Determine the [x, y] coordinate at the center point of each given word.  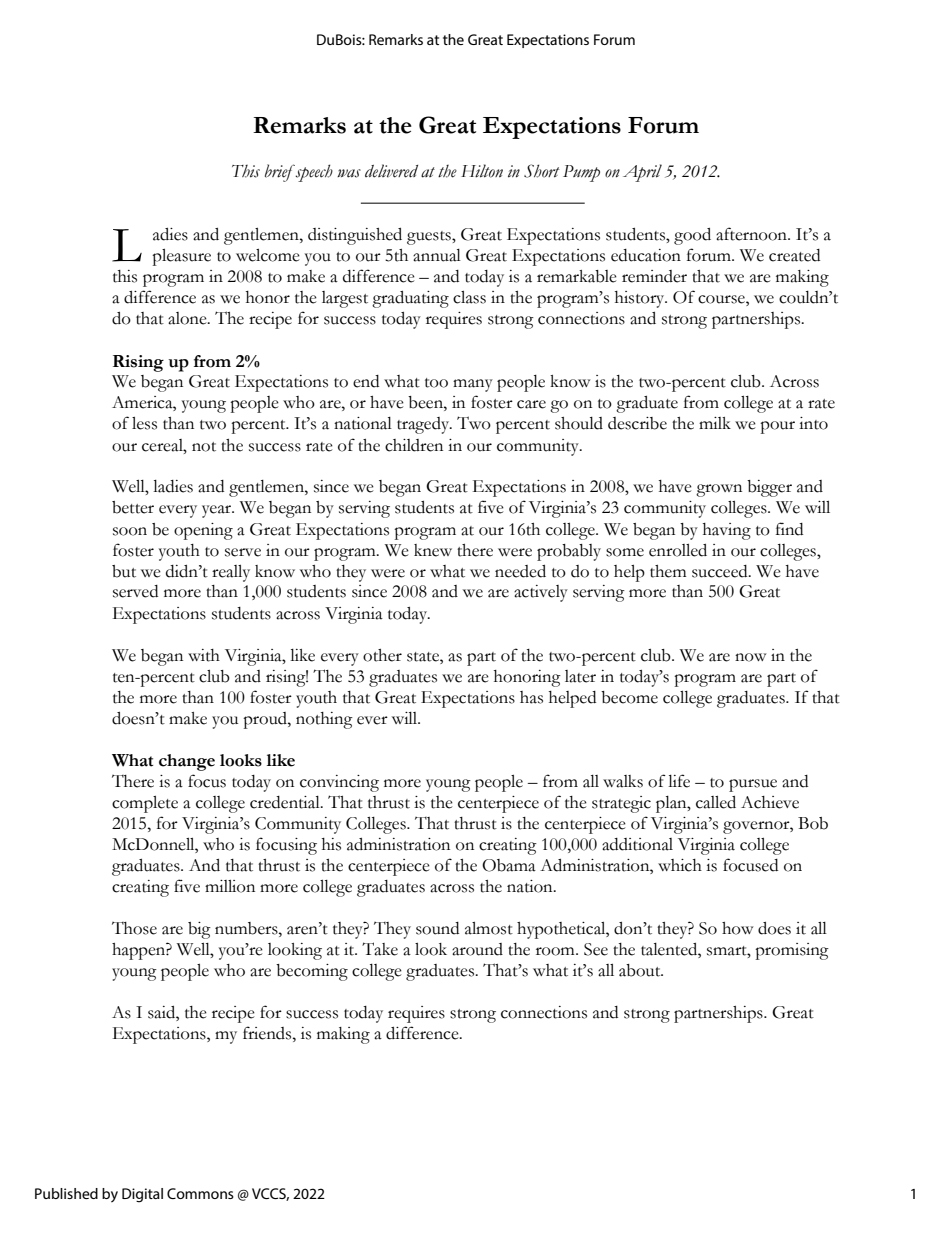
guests [430, 238]
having [727, 531]
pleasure [181, 257]
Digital [142, 1195]
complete [145, 804]
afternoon [752, 234]
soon [130, 531]
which [680, 865]
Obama [509, 865]
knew [433, 550]
